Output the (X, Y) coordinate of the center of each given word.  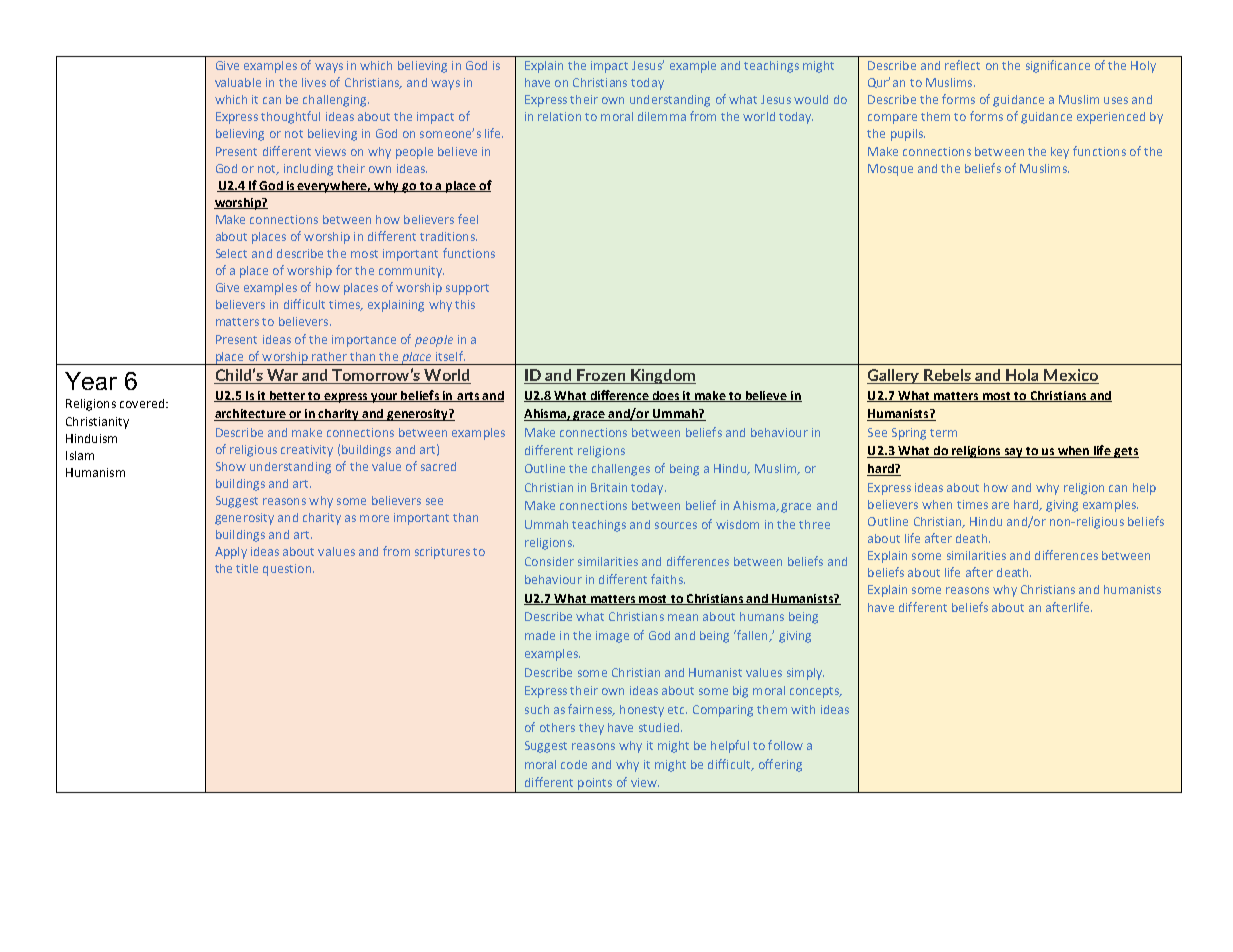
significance (1058, 66)
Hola (1023, 376)
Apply (231, 553)
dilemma (662, 116)
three (814, 524)
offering (780, 765)
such (537, 709)
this (465, 304)
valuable (238, 82)
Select (231, 253)
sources (676, 525)
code (574, 764)
